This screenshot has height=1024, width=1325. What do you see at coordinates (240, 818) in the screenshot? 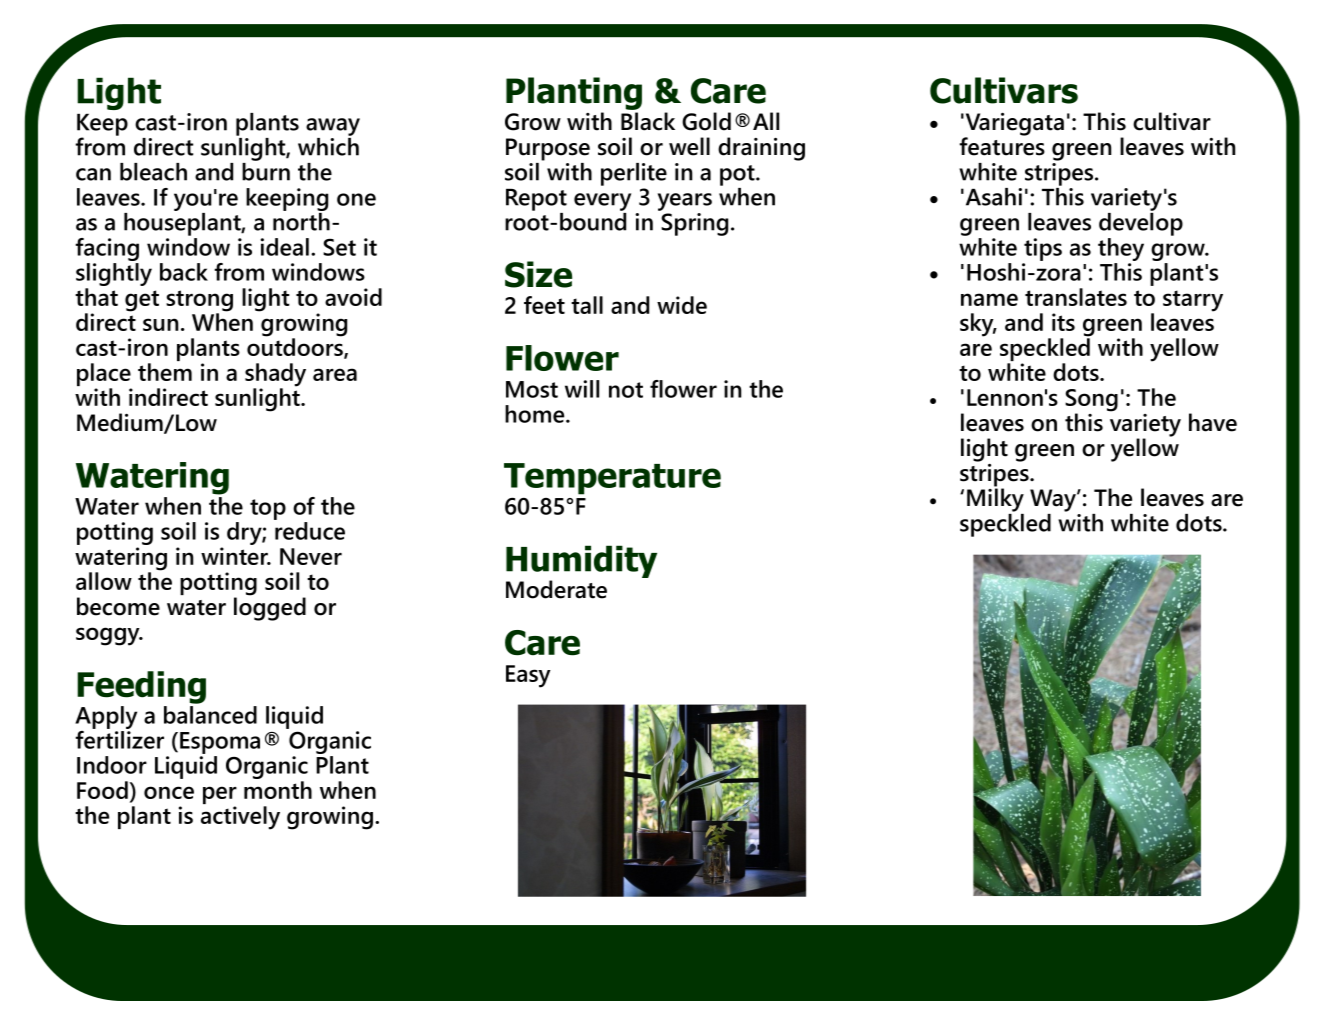
I see `actively` at bounding box center [240, 818].
